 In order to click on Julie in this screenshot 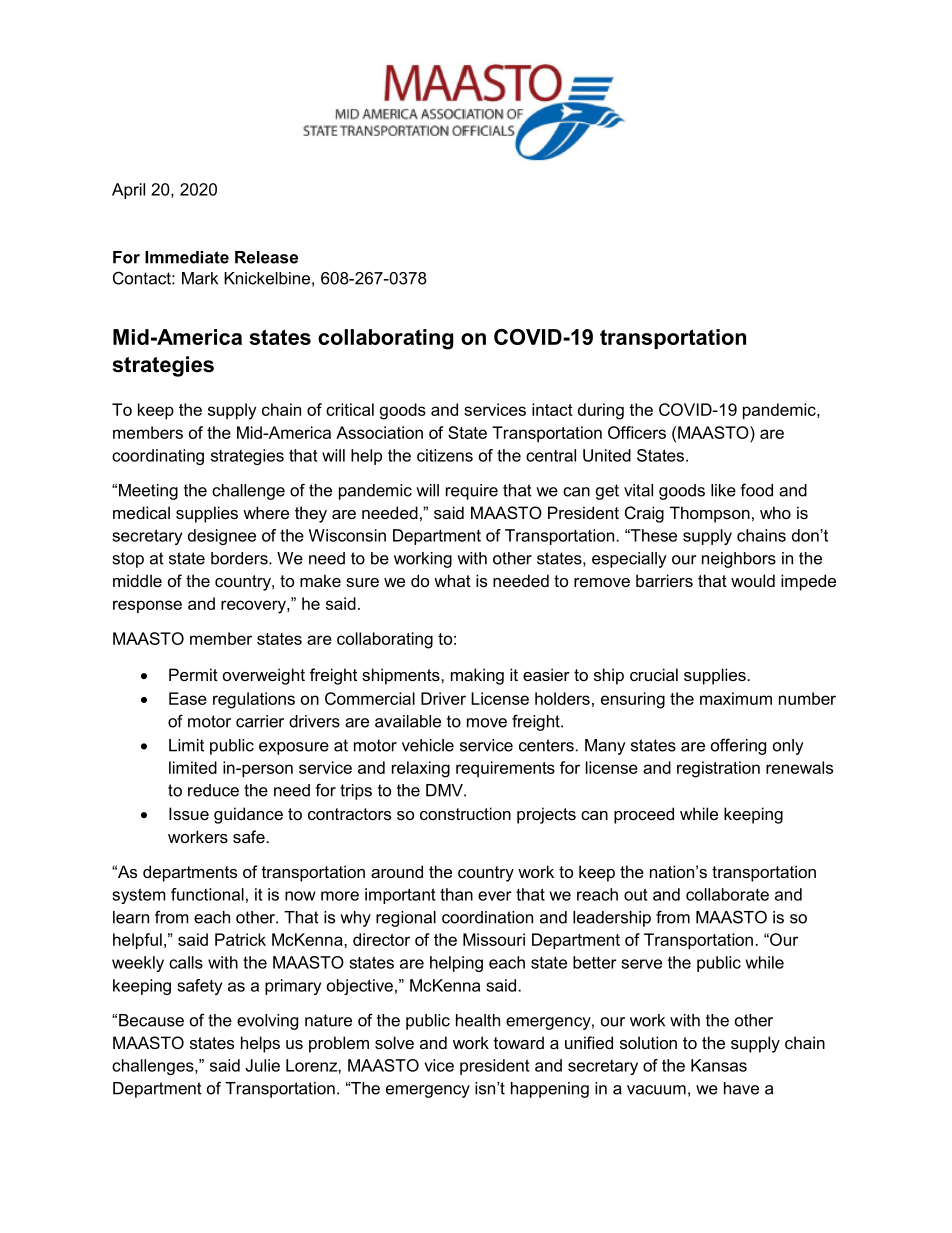, I will do `click(262, 1065)`.
